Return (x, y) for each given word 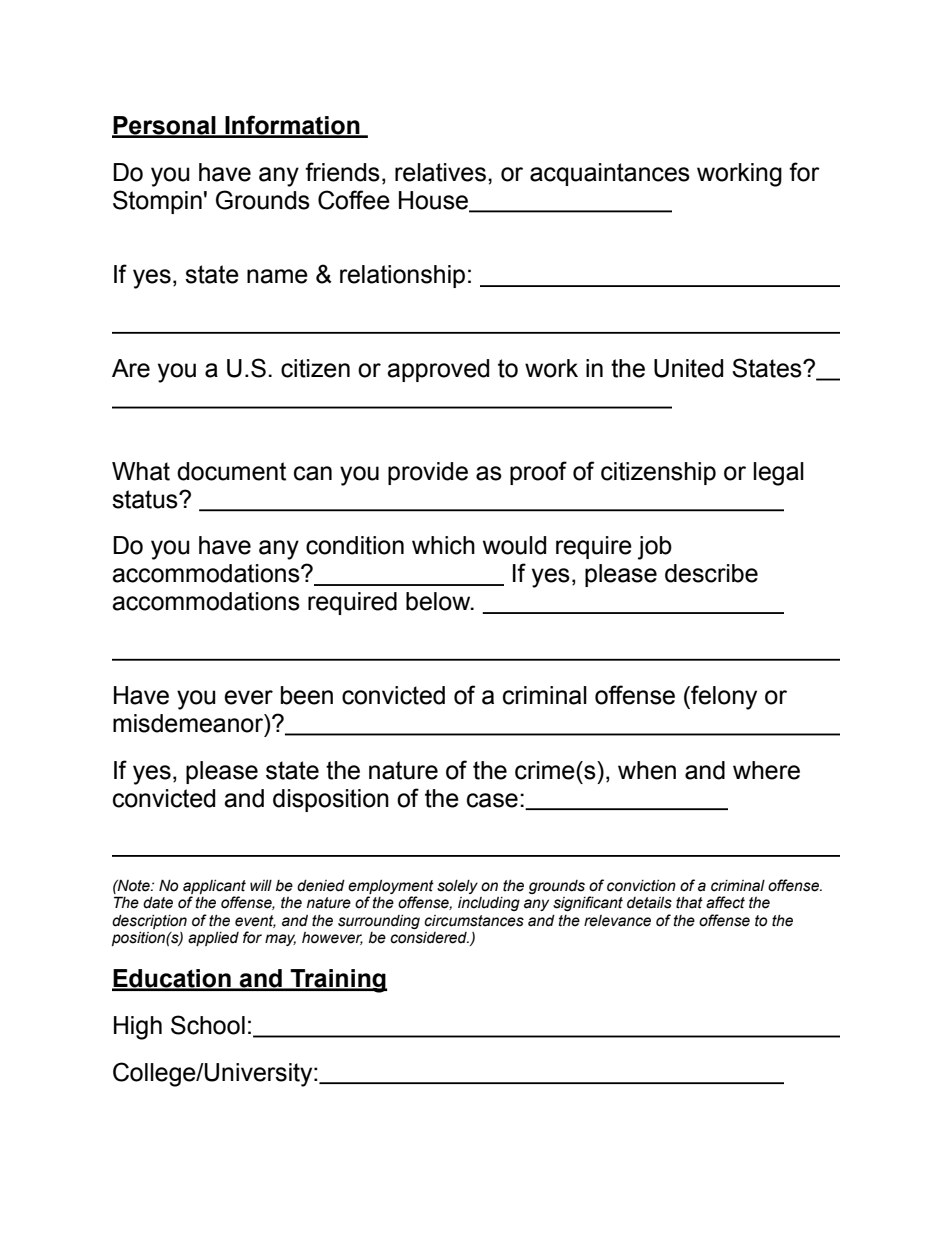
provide (428, 473)
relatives (440, 172)
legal (778, 474)
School (208, 1025)
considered (429, 938)
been (307, 695)
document (231, 471)
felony (723, 697)
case (492, 800)
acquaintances (610, 174)
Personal (165, 126)
